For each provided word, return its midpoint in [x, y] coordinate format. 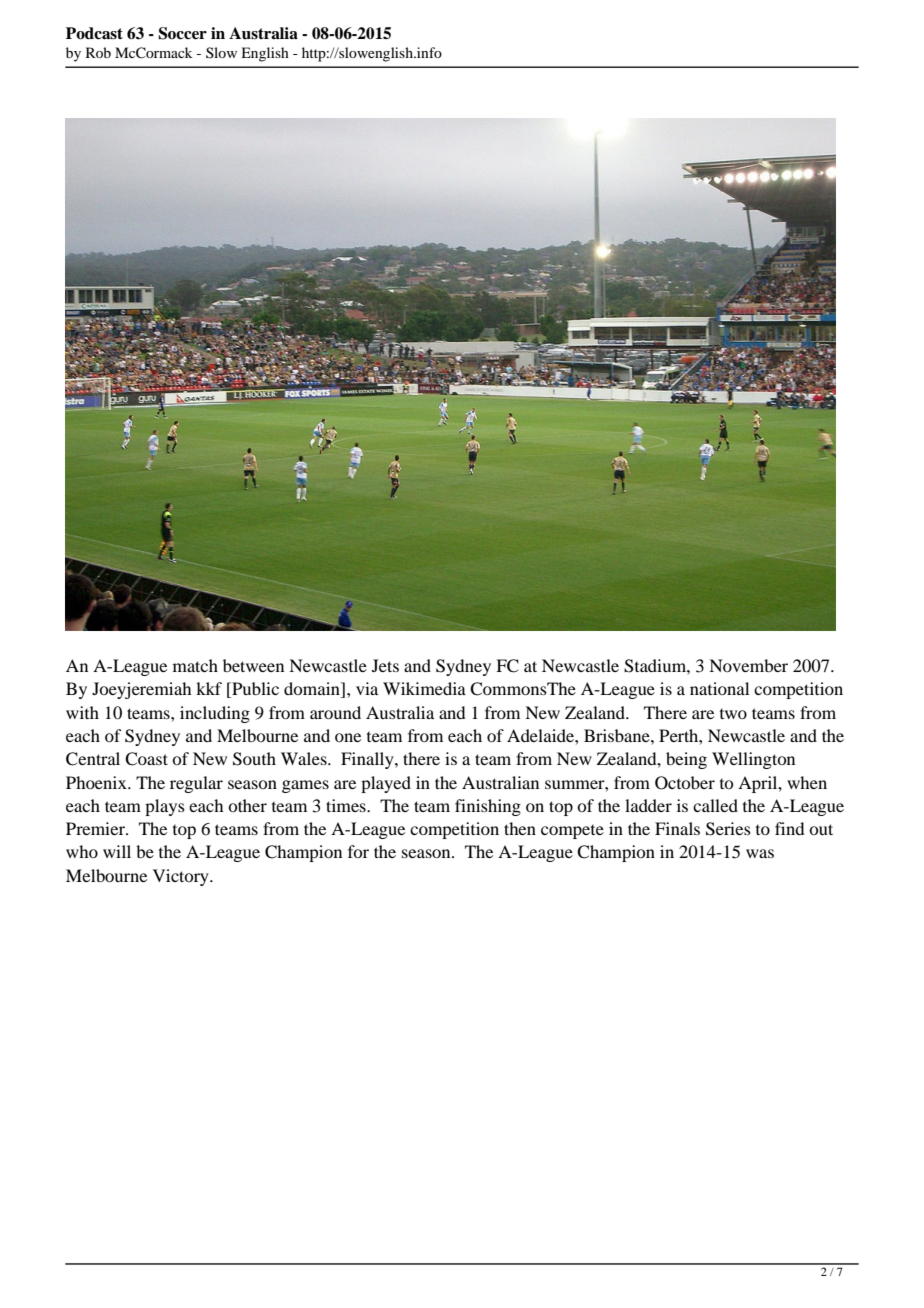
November [748, 665]
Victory [182, 877]
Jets [385, 665]
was [760, 853]
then [520, 828]
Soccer [182, 33]
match [195, 665]
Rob [98, 52]
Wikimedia [424, 688]
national [719, 688]
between [253, 665]
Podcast [94, 33]
